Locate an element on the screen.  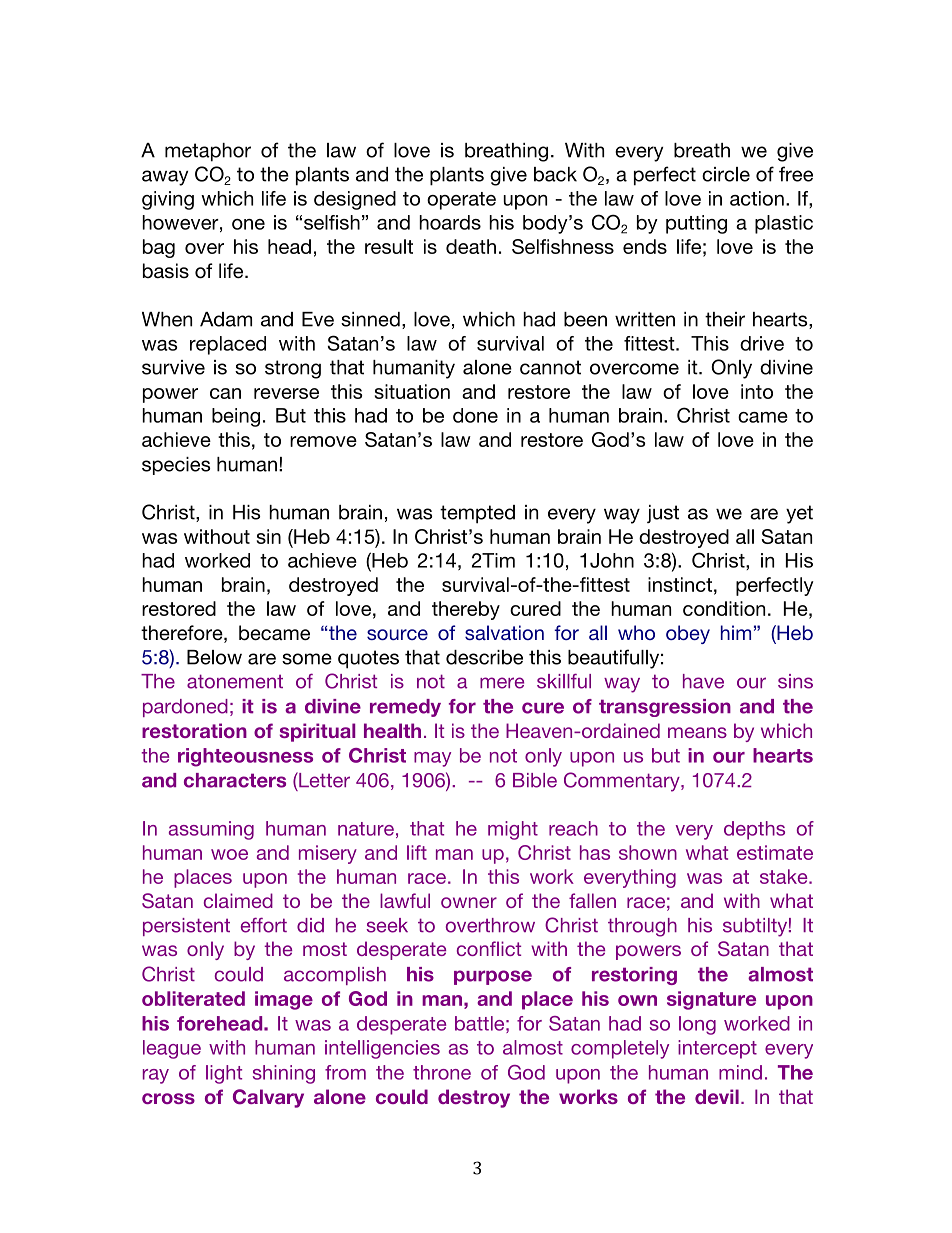
light is located at coordinates (224, 1074).
